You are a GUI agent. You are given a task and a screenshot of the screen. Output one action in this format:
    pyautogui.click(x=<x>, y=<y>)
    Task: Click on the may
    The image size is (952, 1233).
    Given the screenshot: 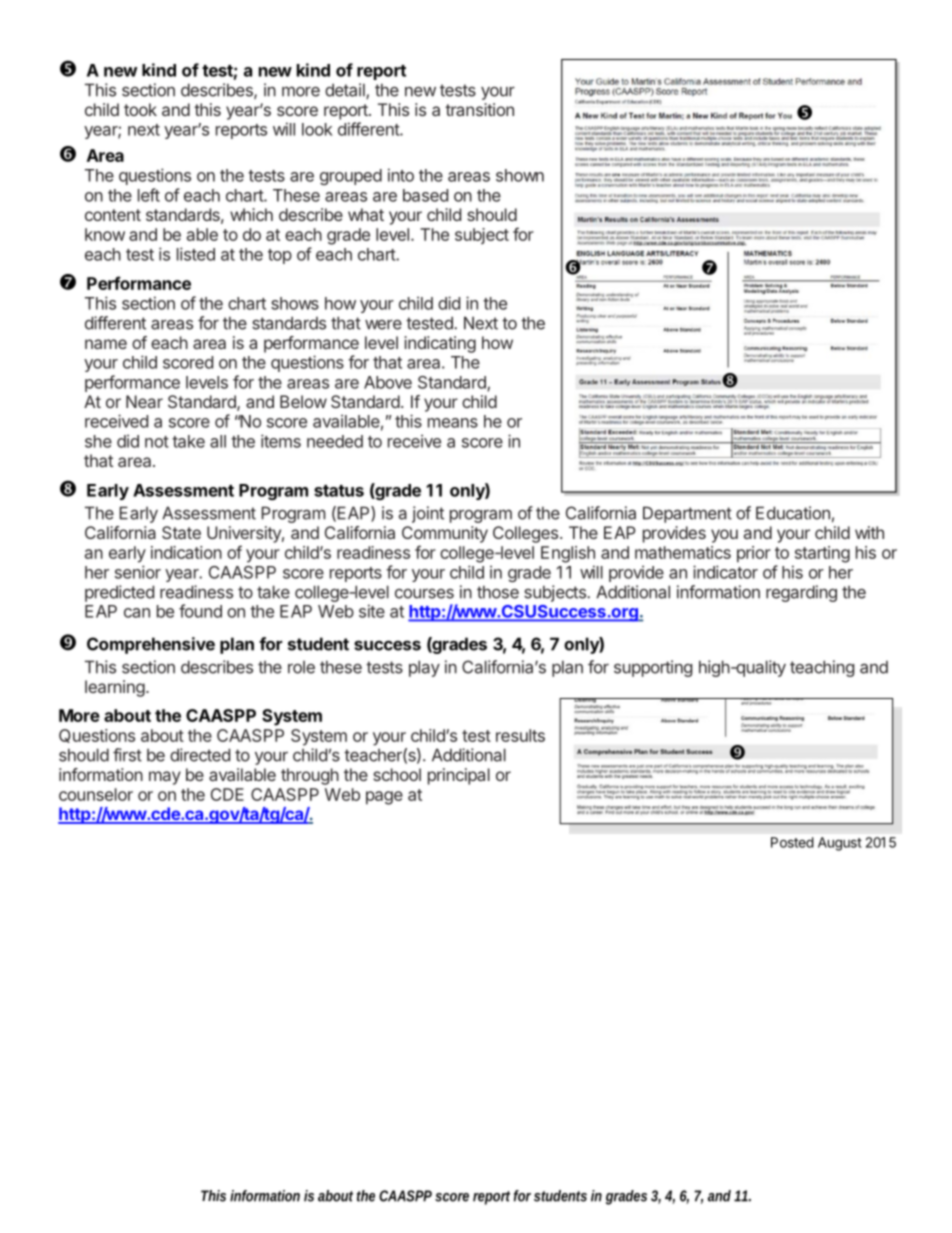 What is the action you would take?
    pyautogui.click(x=165, y=778)
